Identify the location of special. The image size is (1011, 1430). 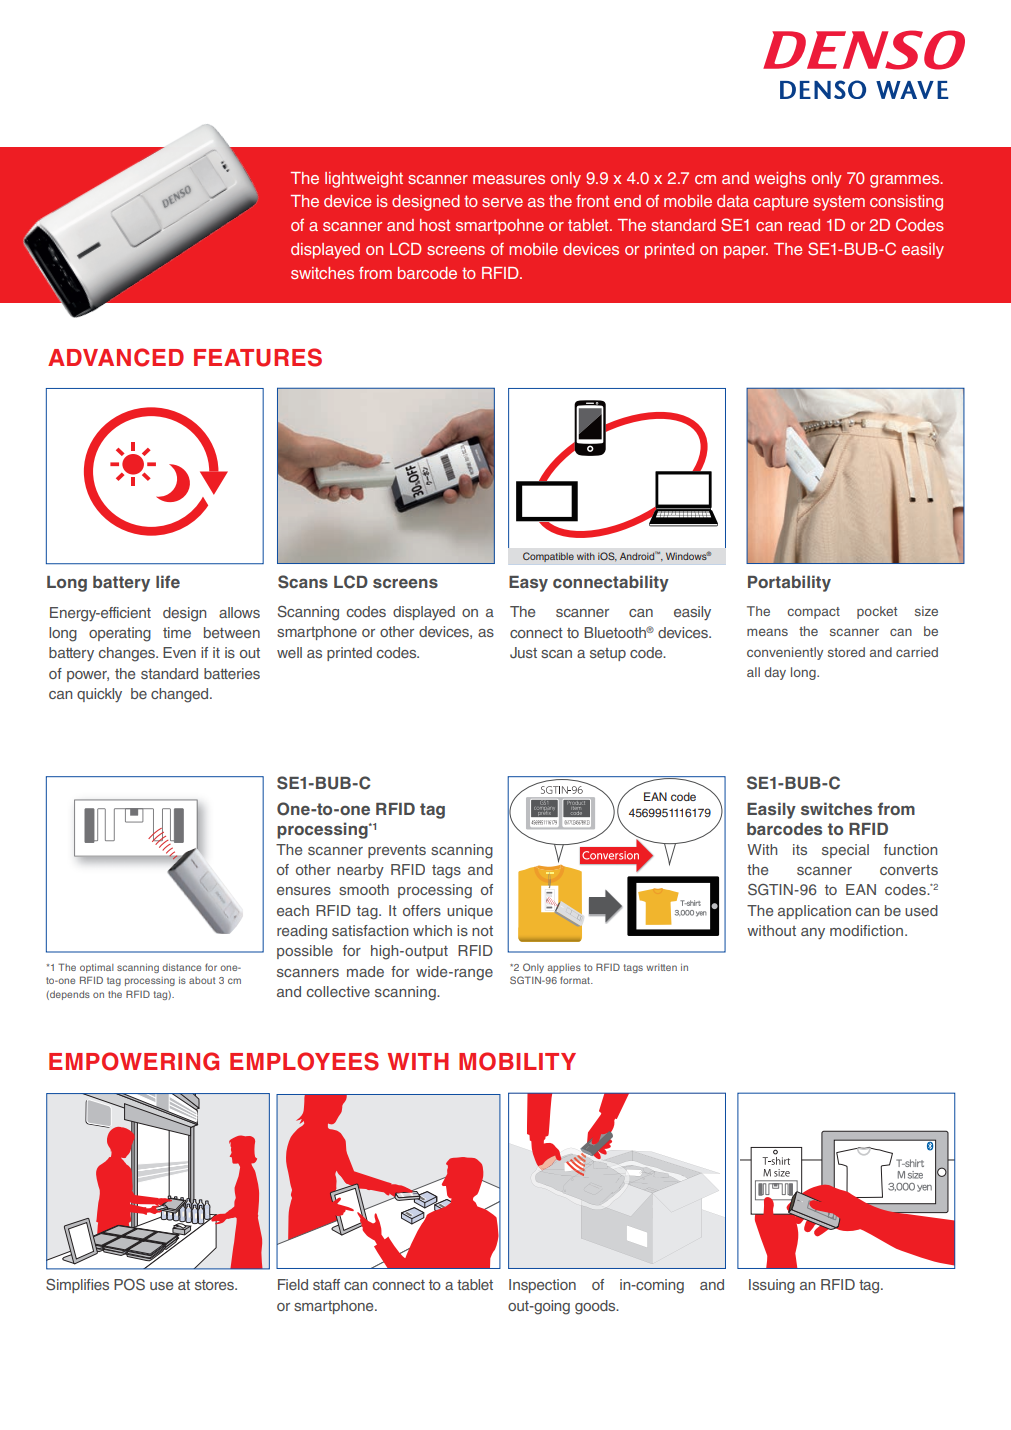
(845, 851).
